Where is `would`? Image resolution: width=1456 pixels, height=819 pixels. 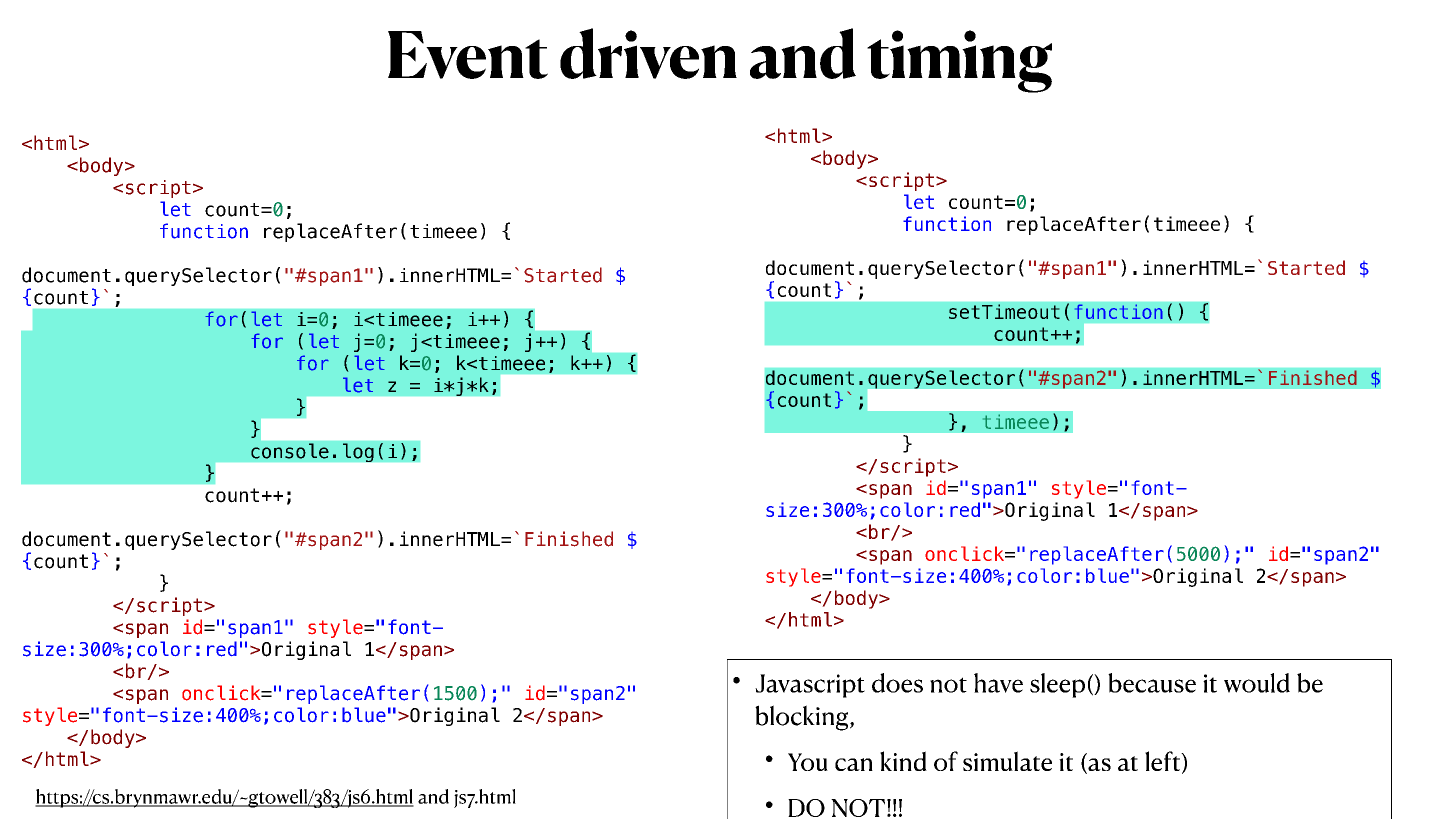 would is located at coordinates (1257, 683).
